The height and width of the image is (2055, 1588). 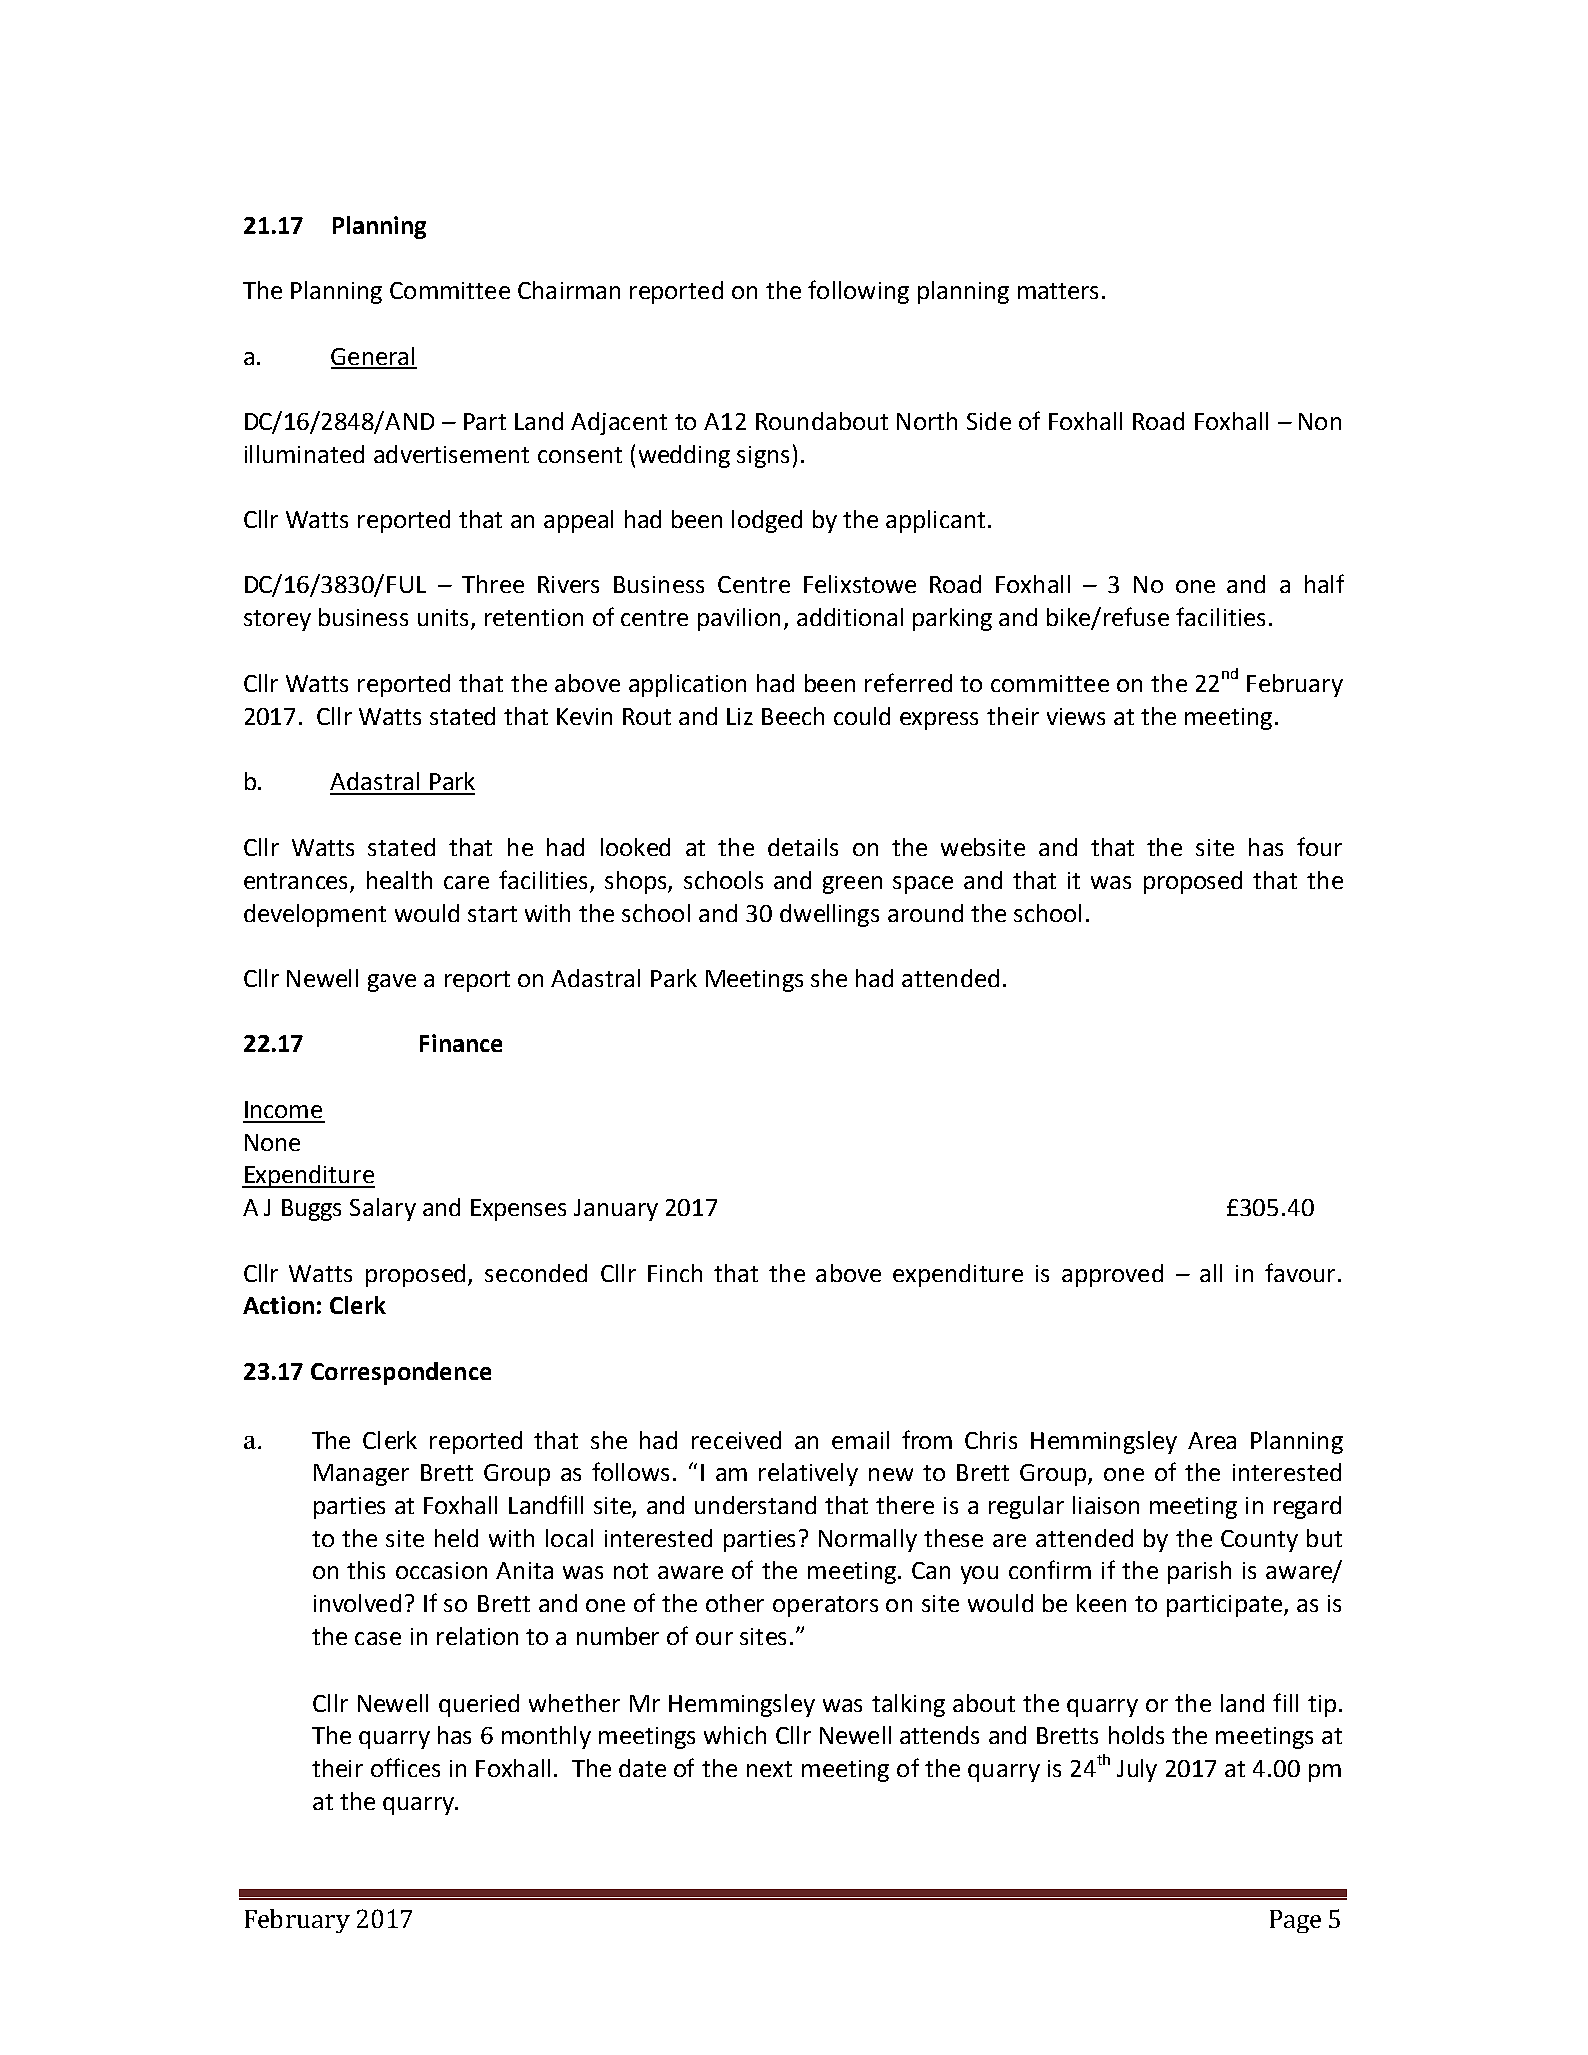 What do you see at coordinates (858, 292) in the image?
I see `following` at bounding box center [858, 292].
